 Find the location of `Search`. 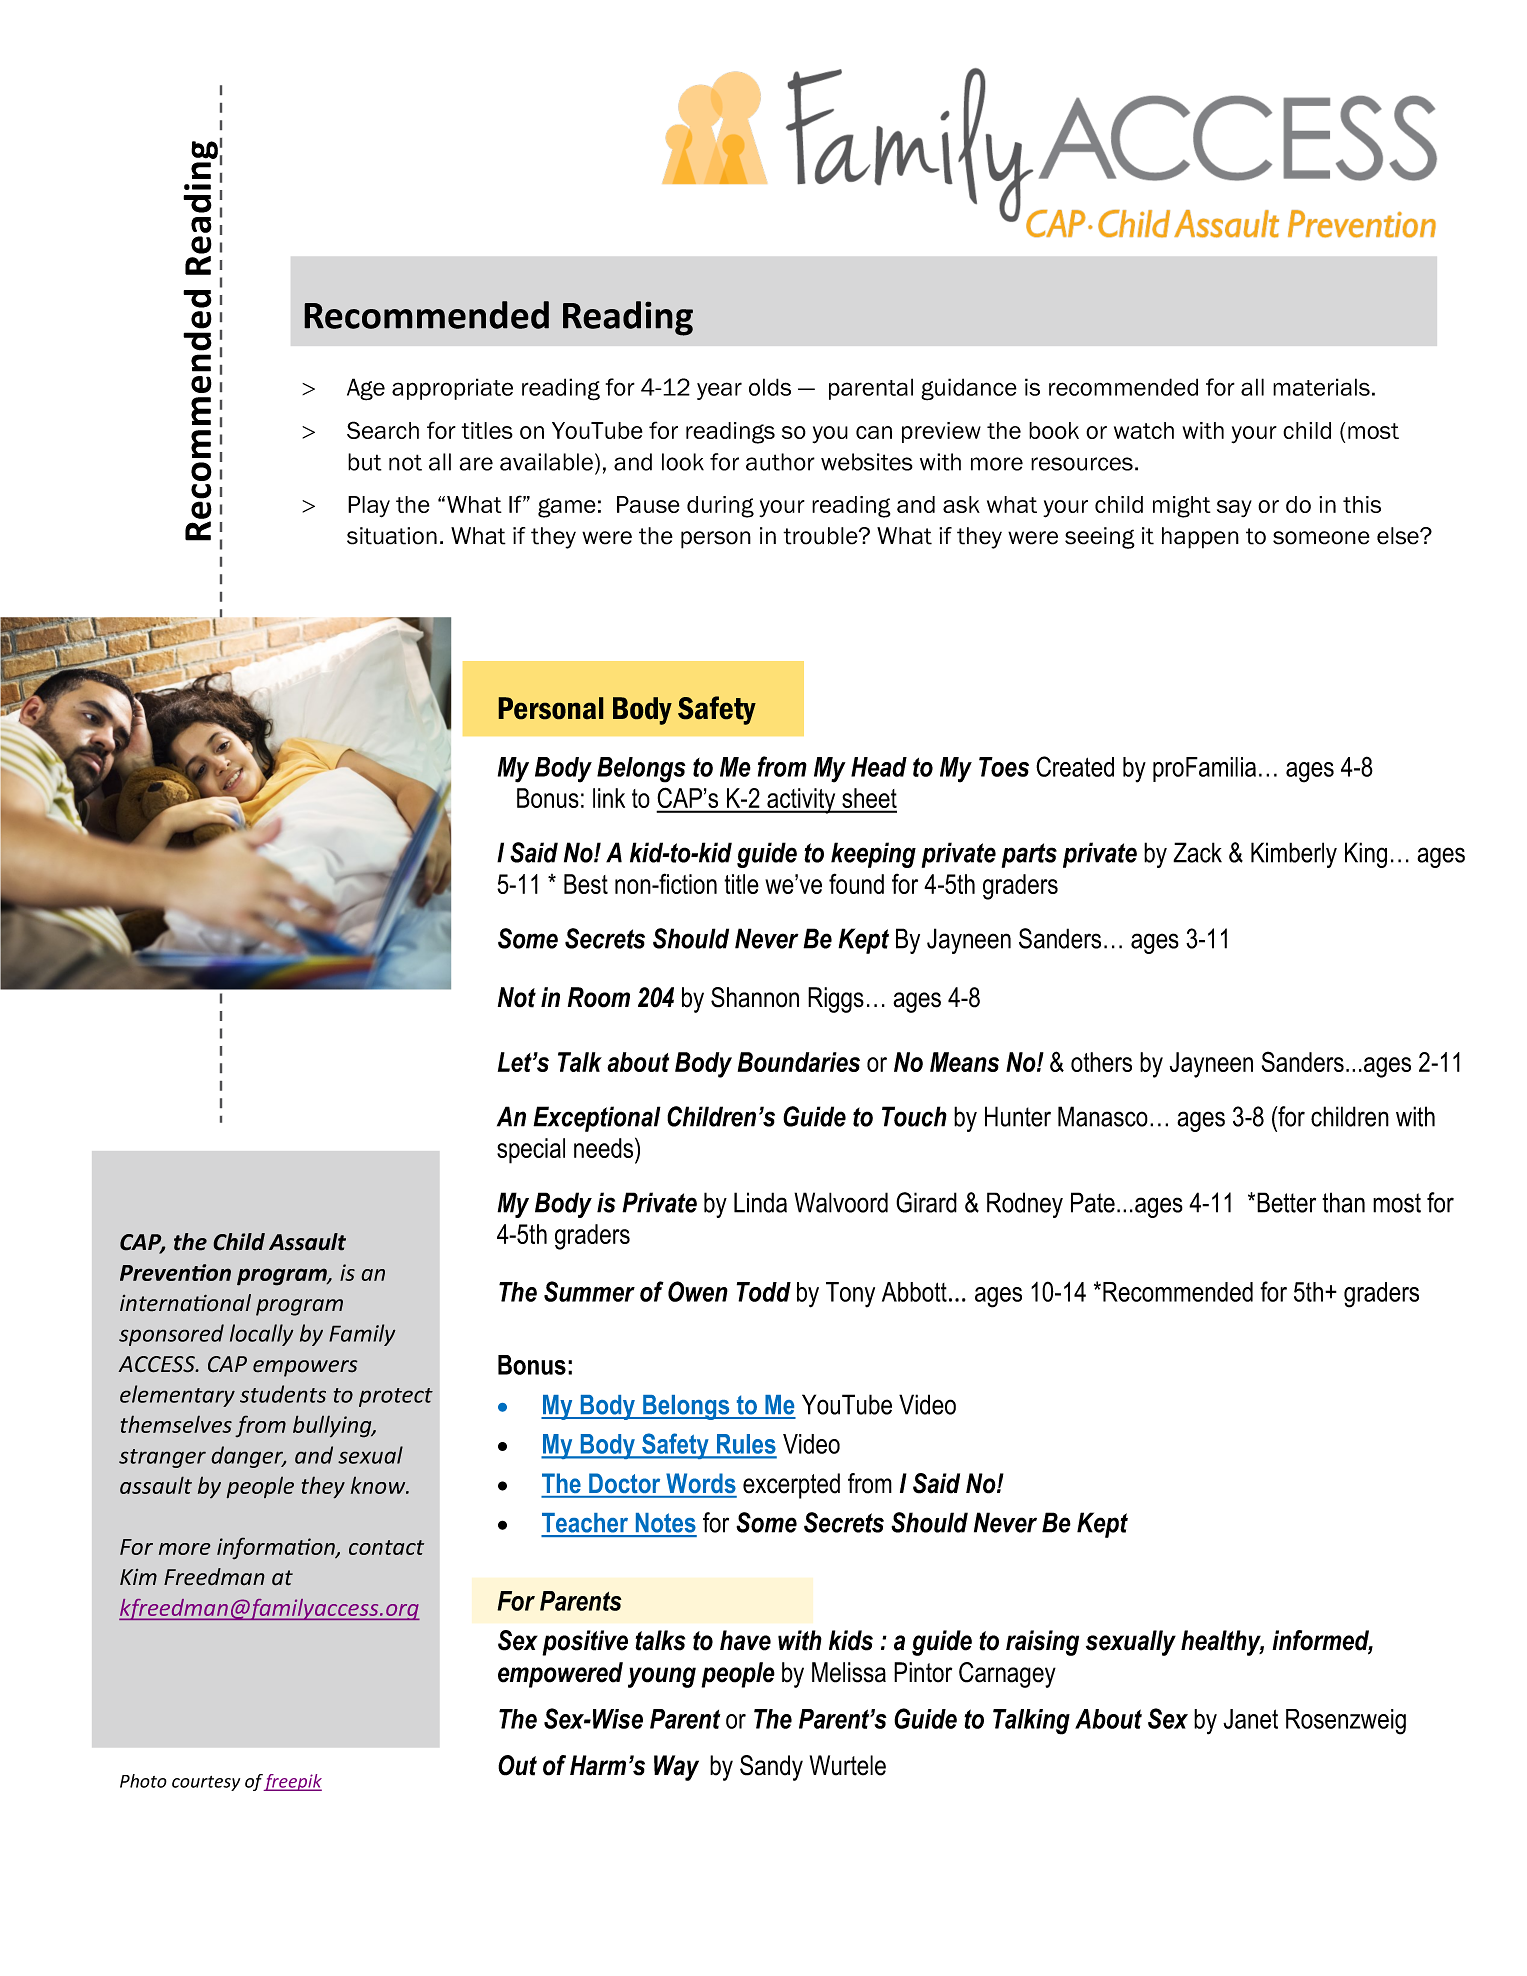

Search is located at coordinates (383, 430).
